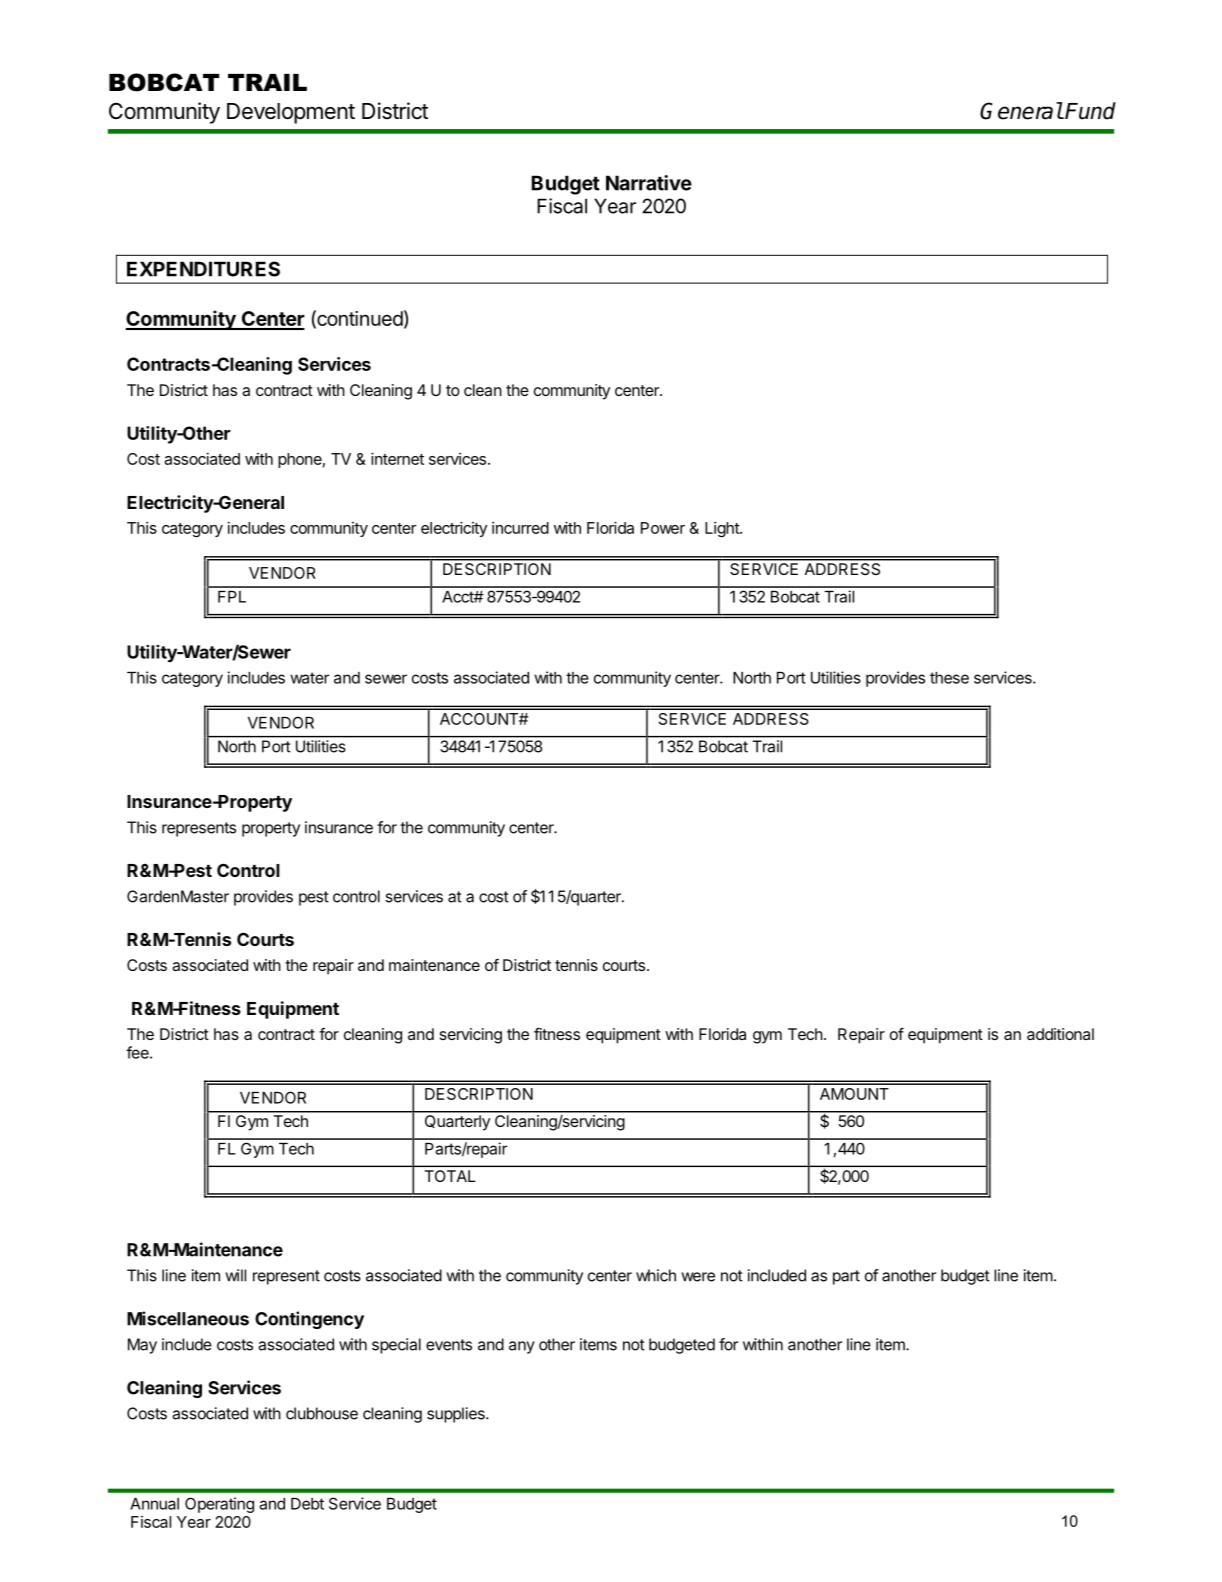  Describe the element at coordinates (949, 678) in the screenshot. I see `these` at that location.
